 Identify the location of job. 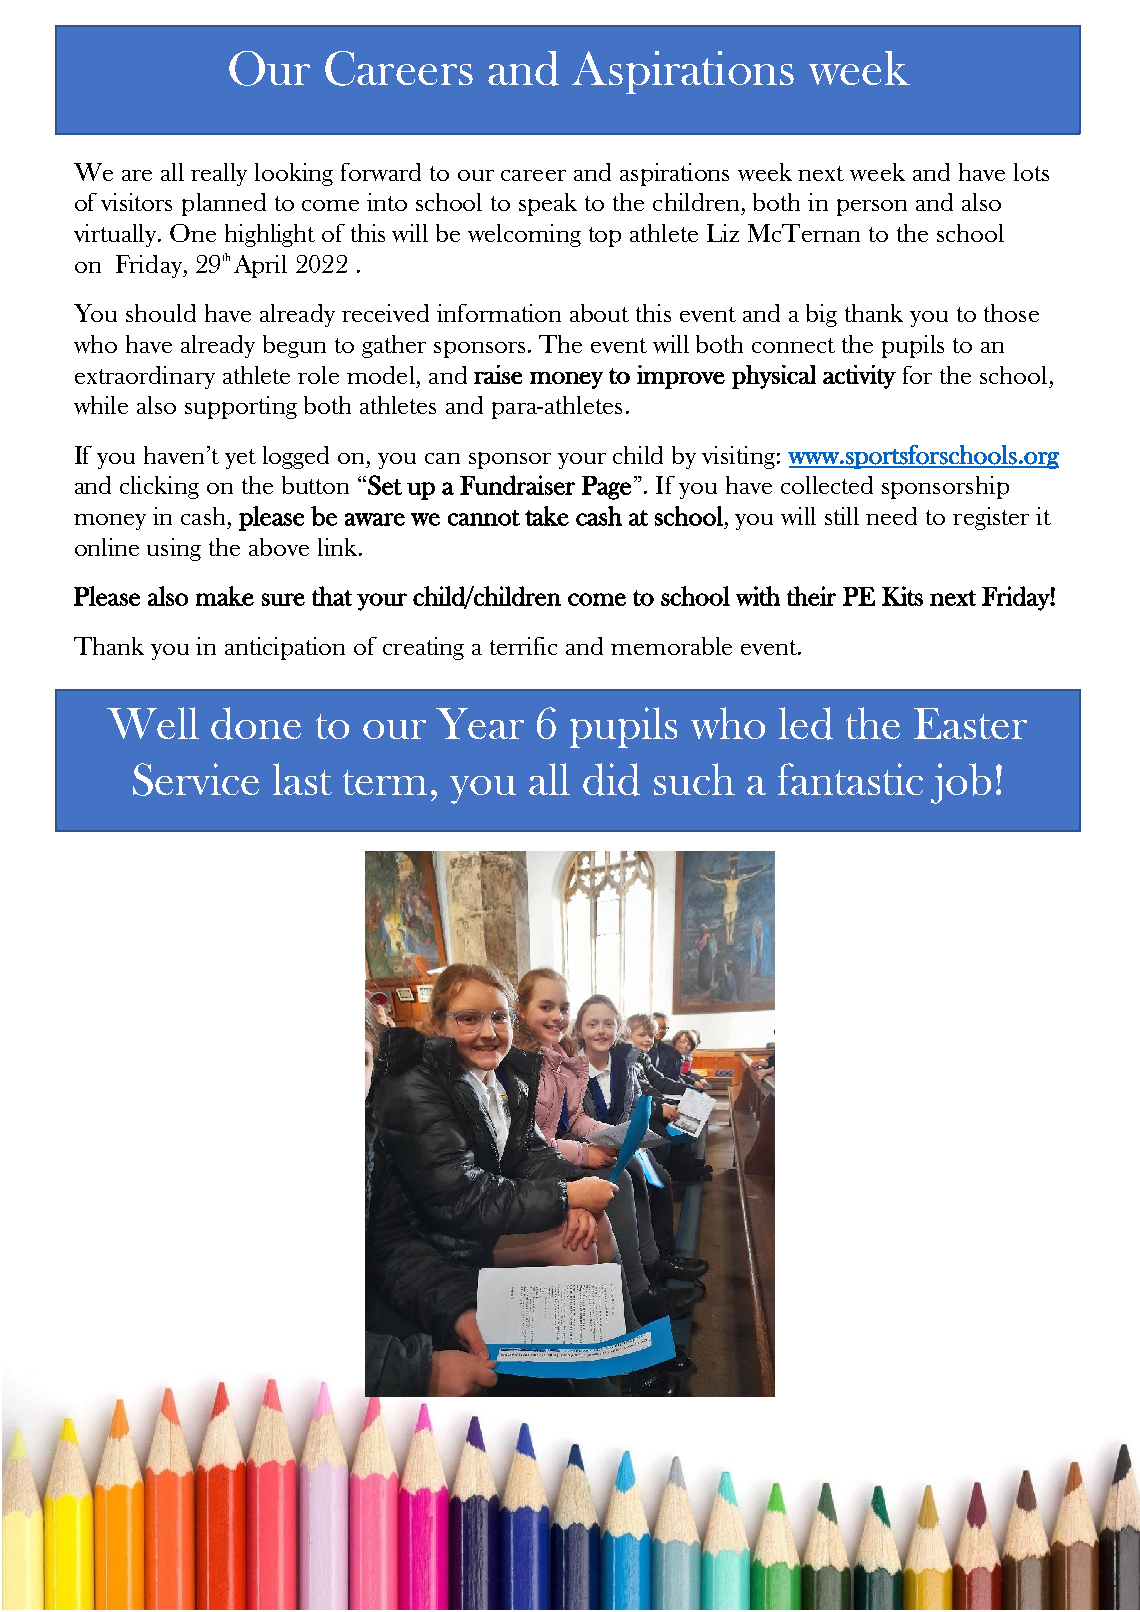
(961, 783).
